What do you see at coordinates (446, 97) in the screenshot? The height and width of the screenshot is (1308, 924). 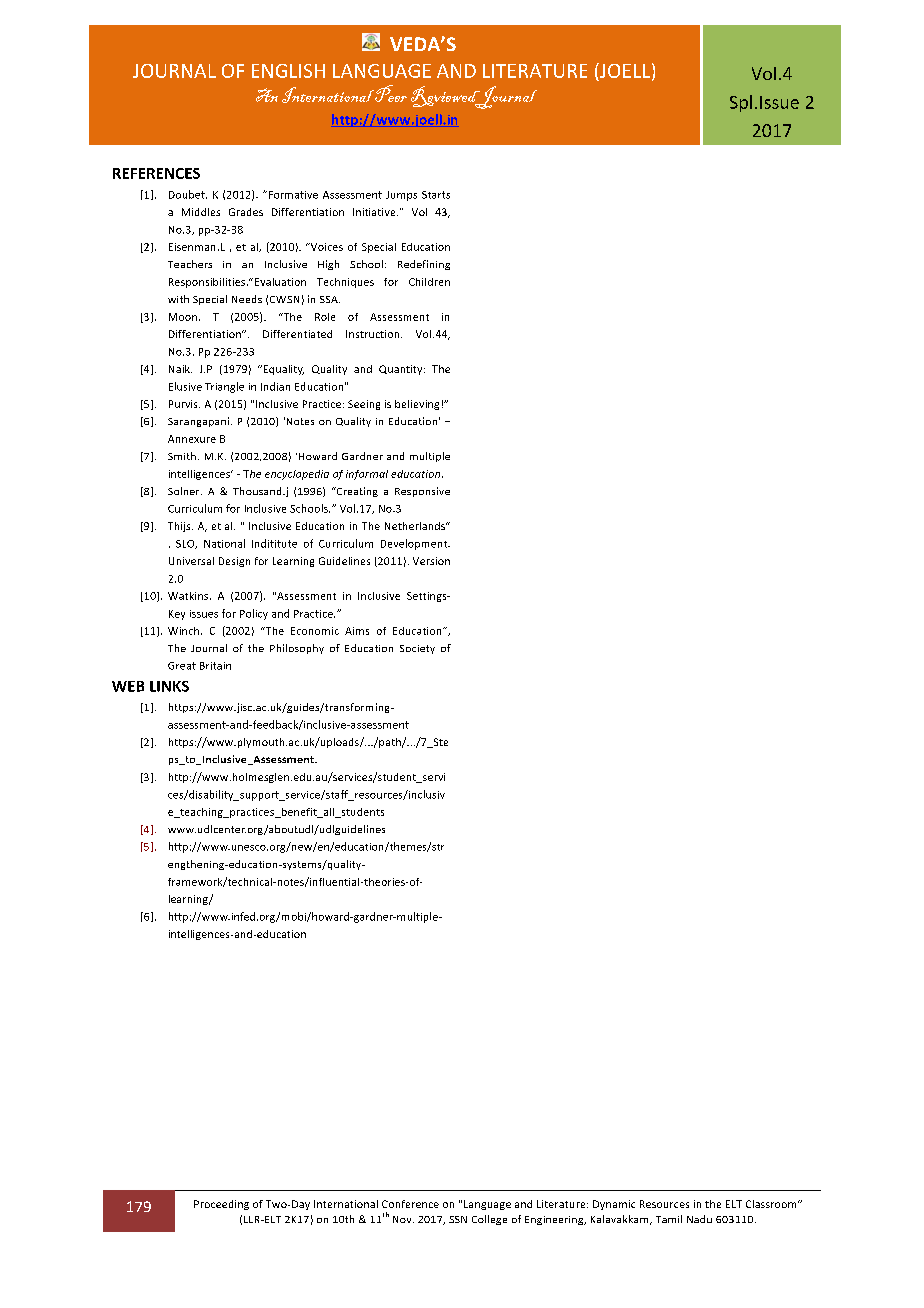 I see `Reviewed` at bounding box center [446, 97].
